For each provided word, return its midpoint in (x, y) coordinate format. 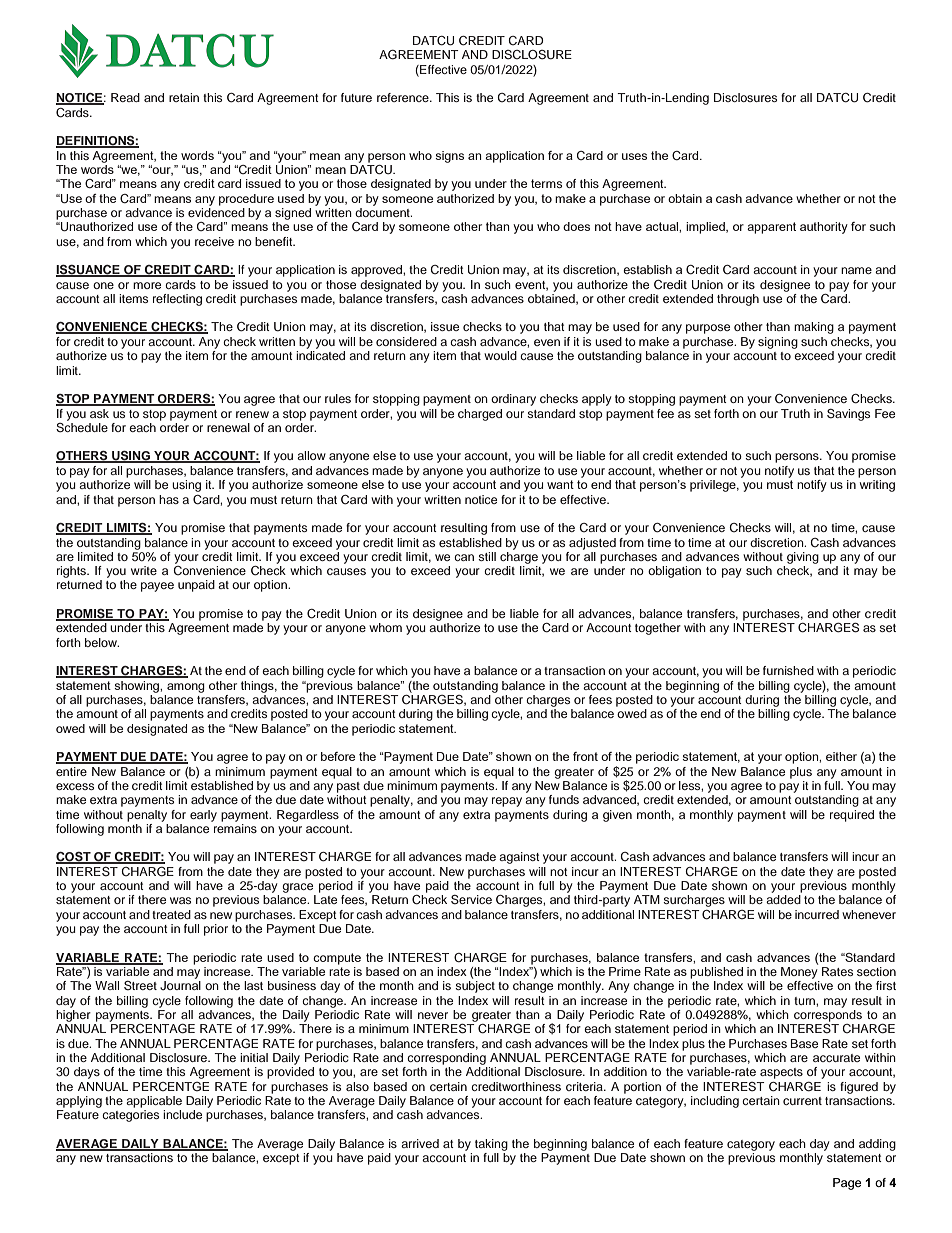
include (182, 1114)
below (102, 642)
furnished (788, 670)
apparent (771, 228)
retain (184, 97)
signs (449, 157)
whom (385, 627)
